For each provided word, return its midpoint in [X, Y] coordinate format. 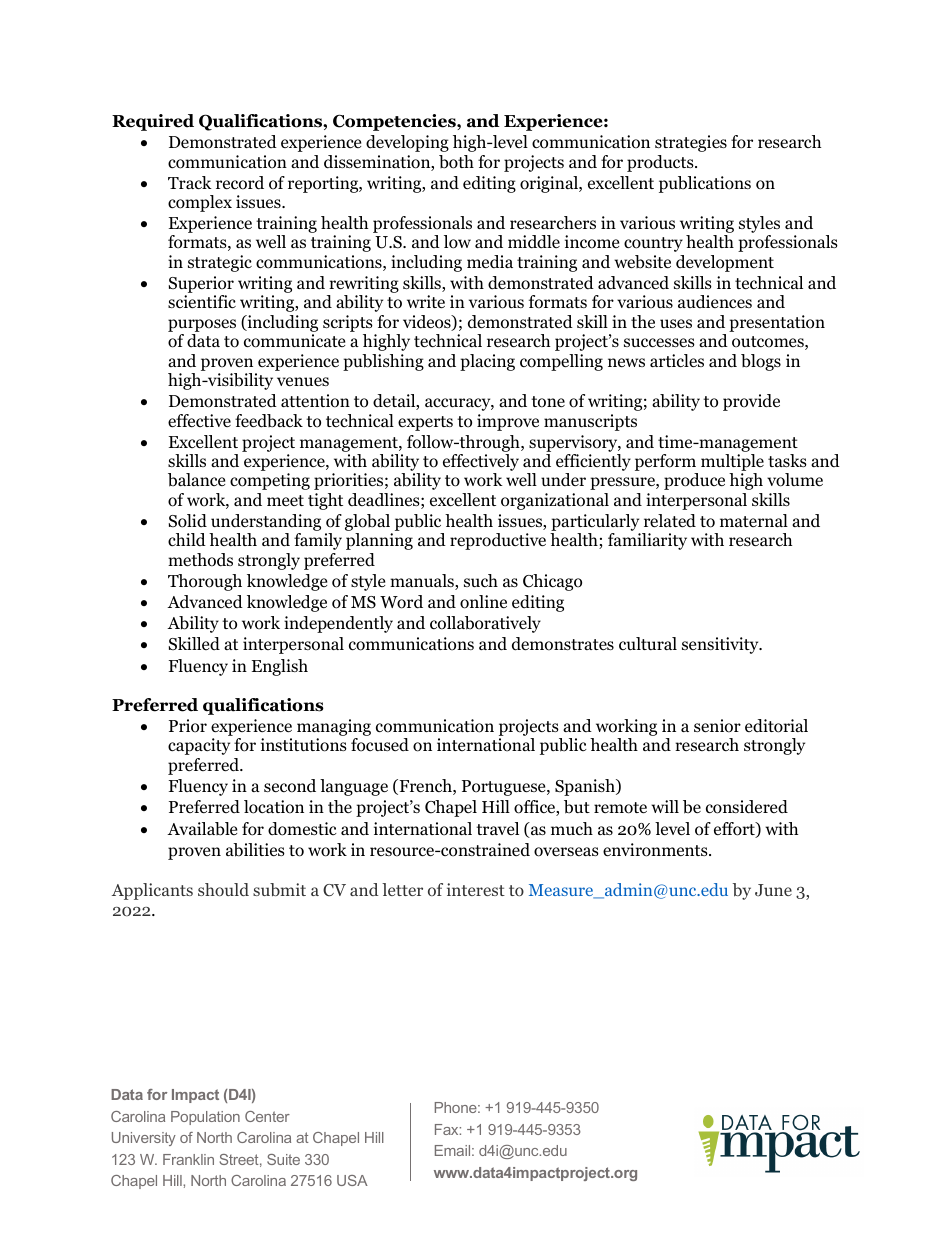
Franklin [188, 1159]
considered [747, 807]
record [240, 183]
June [773, 890]
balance [196, 480]
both [456, 162]
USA [352, 1180]
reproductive [498, 541]
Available [202, 829]
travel [497, 828]
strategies [691, 143]
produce [694, 481]
